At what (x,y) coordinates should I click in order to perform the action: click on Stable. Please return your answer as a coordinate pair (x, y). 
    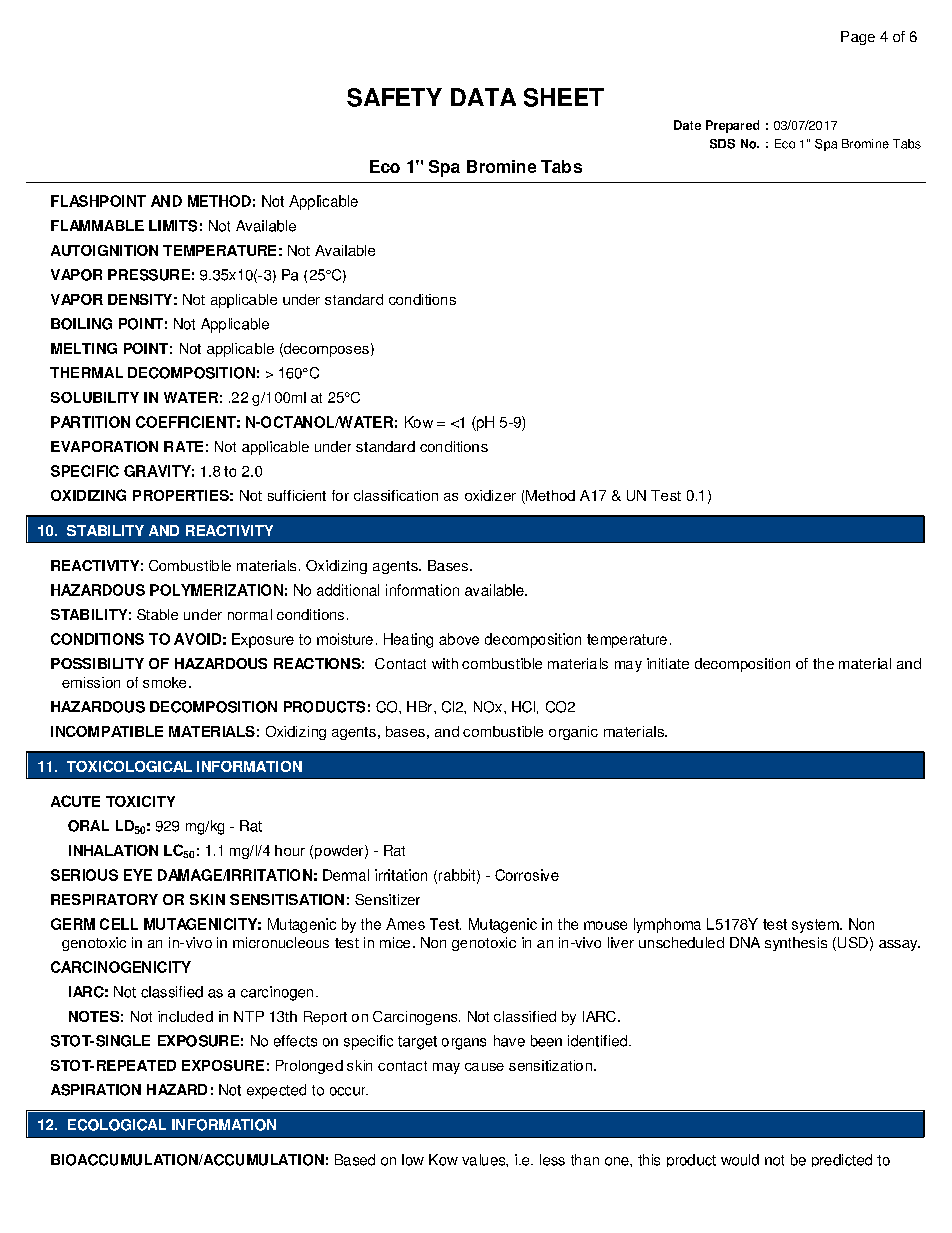
    Looking at the image, I should click on (157, 614).
